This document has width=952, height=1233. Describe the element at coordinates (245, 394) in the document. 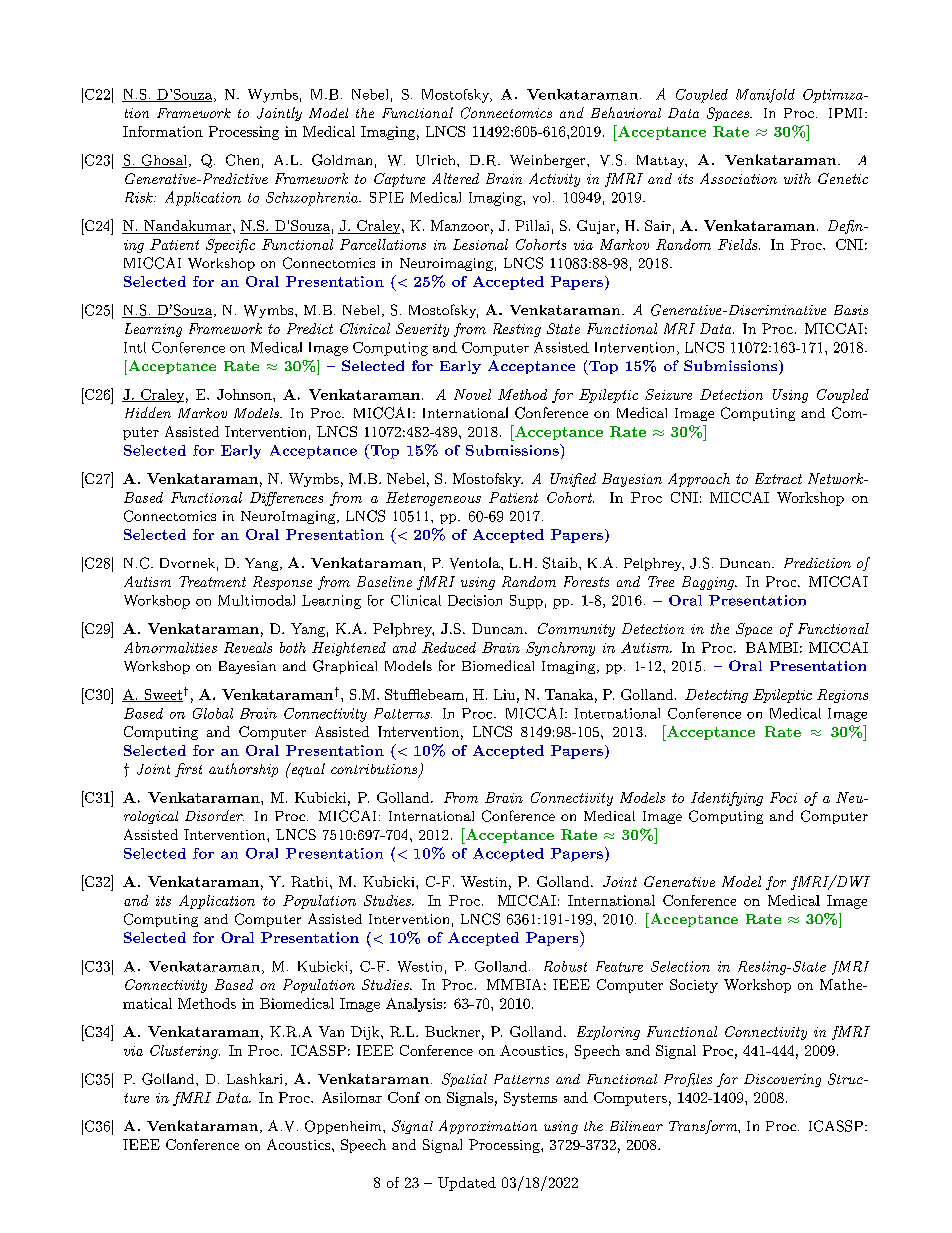

I see `Johnson` at that location.
